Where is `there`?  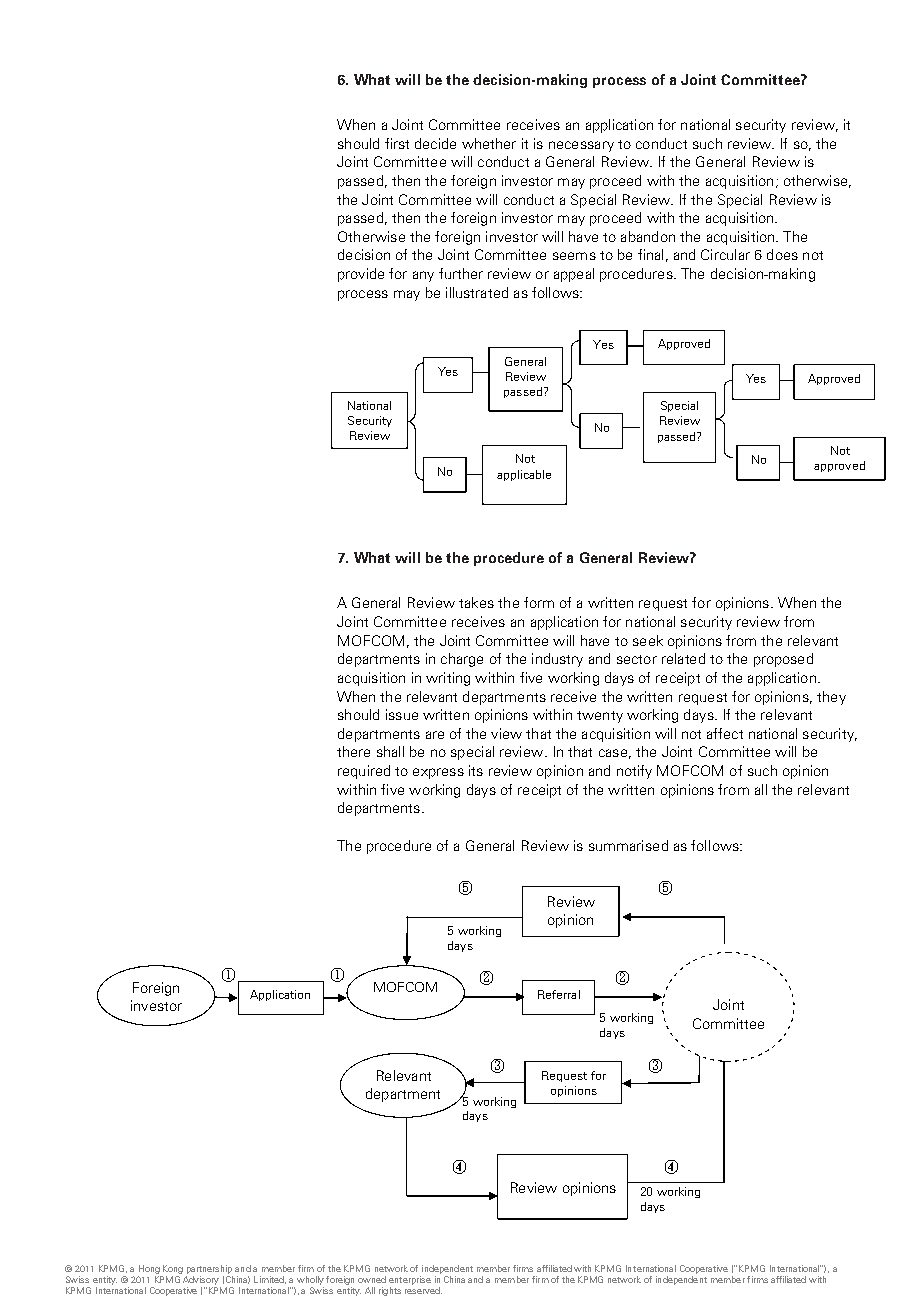 there is located at coordinates (353, 751).
